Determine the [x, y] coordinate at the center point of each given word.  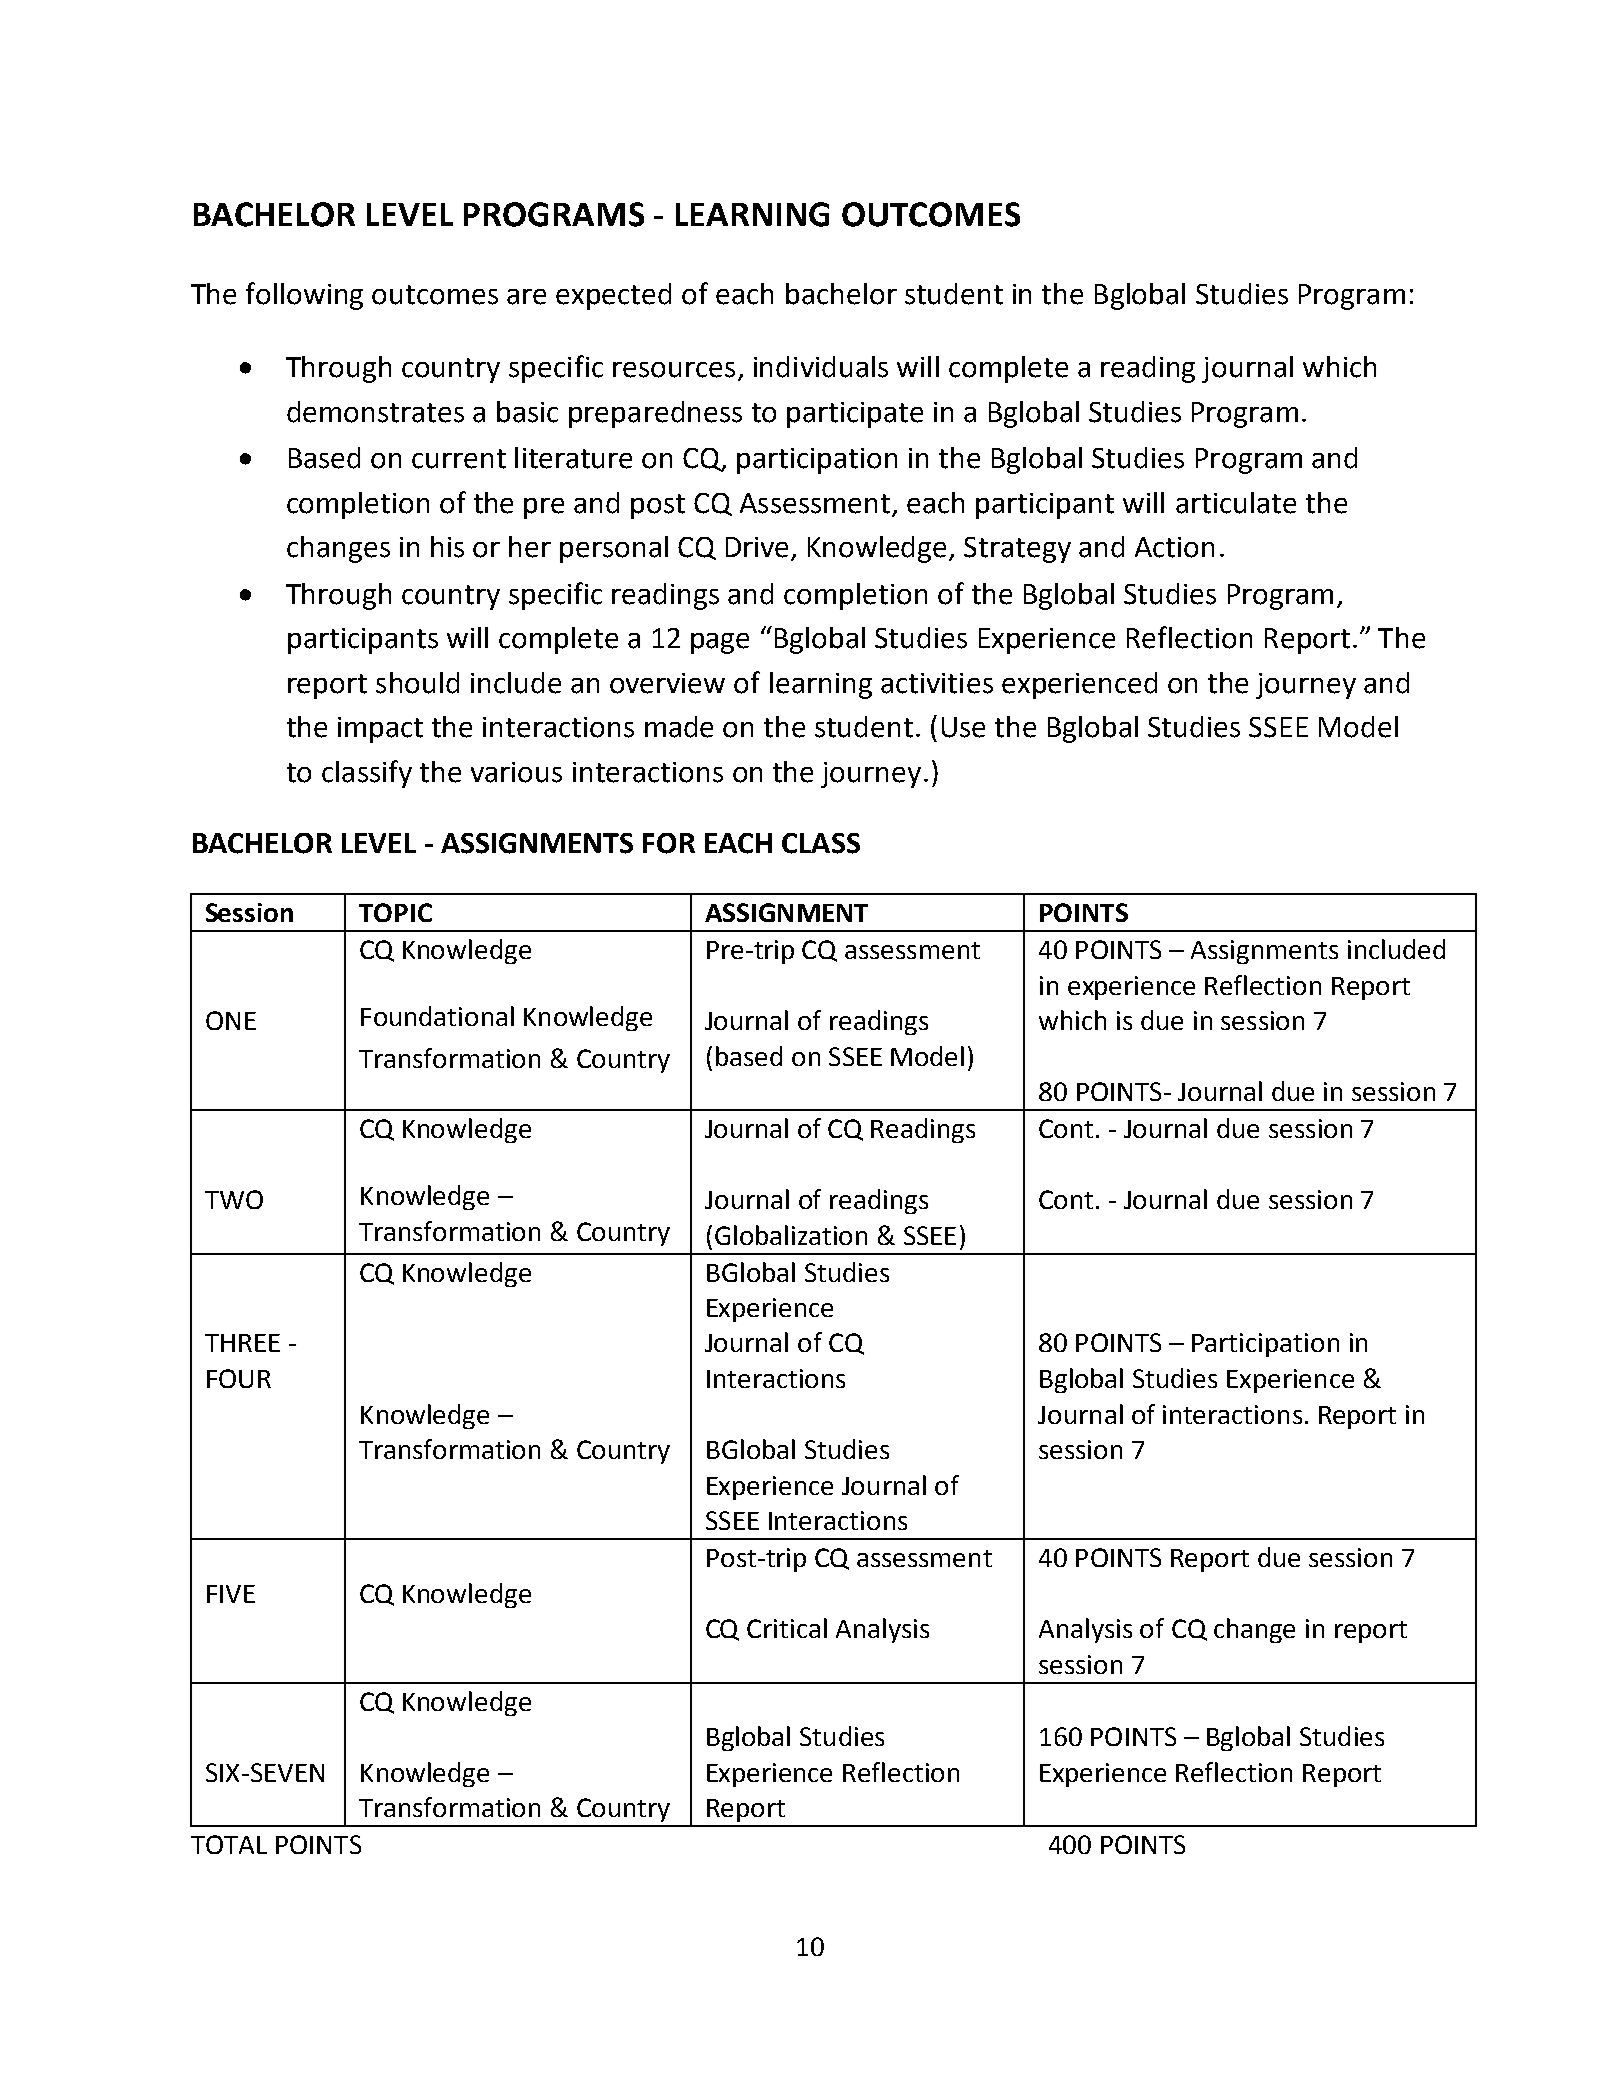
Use [963, 727]
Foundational [437, 1016]
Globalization [791, 1235]
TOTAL [229, 1844]
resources [674, 370]
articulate [1236, 503]
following [304, 296]
